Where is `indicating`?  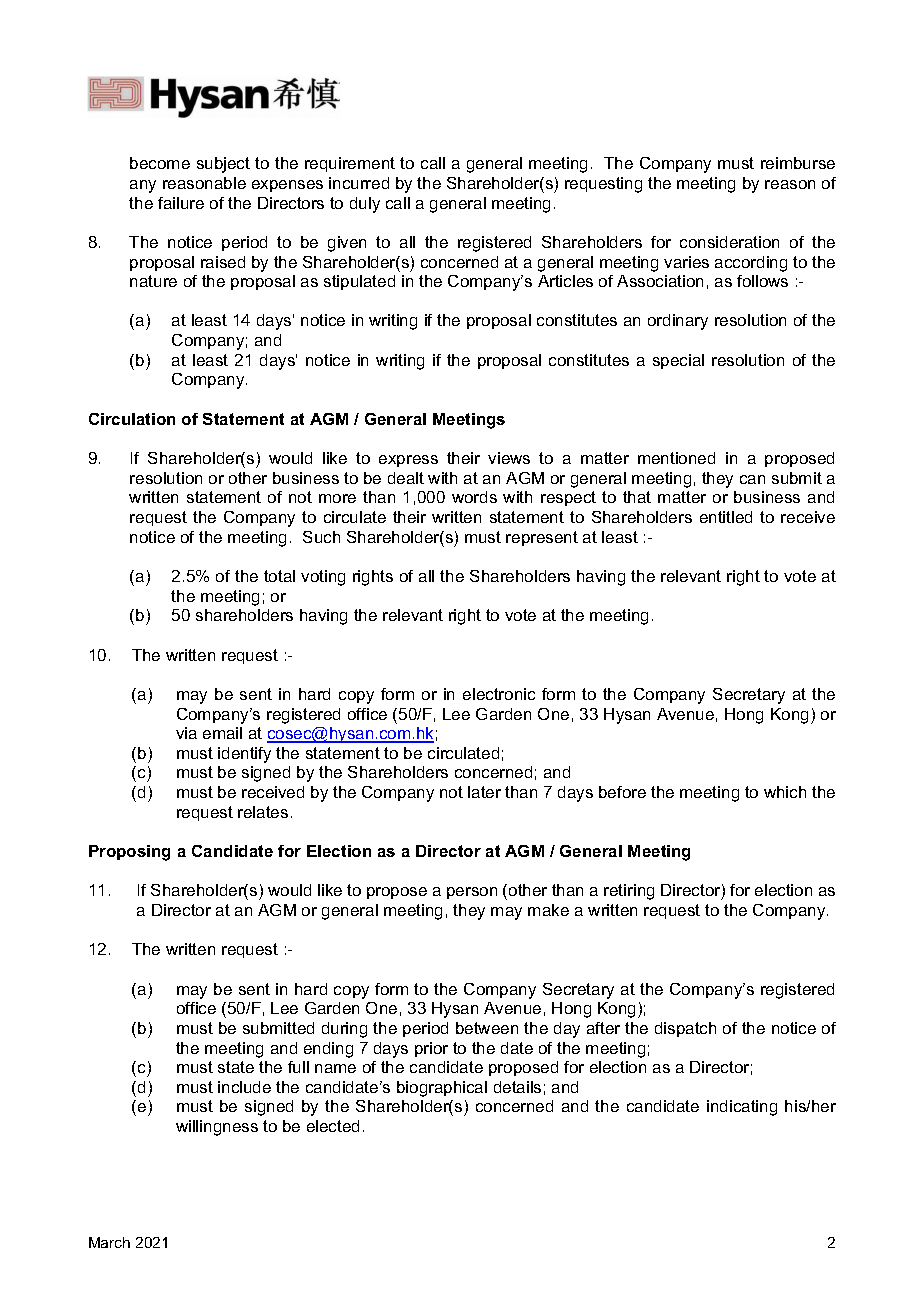 indicating is located at coordinates (742, 1108).
